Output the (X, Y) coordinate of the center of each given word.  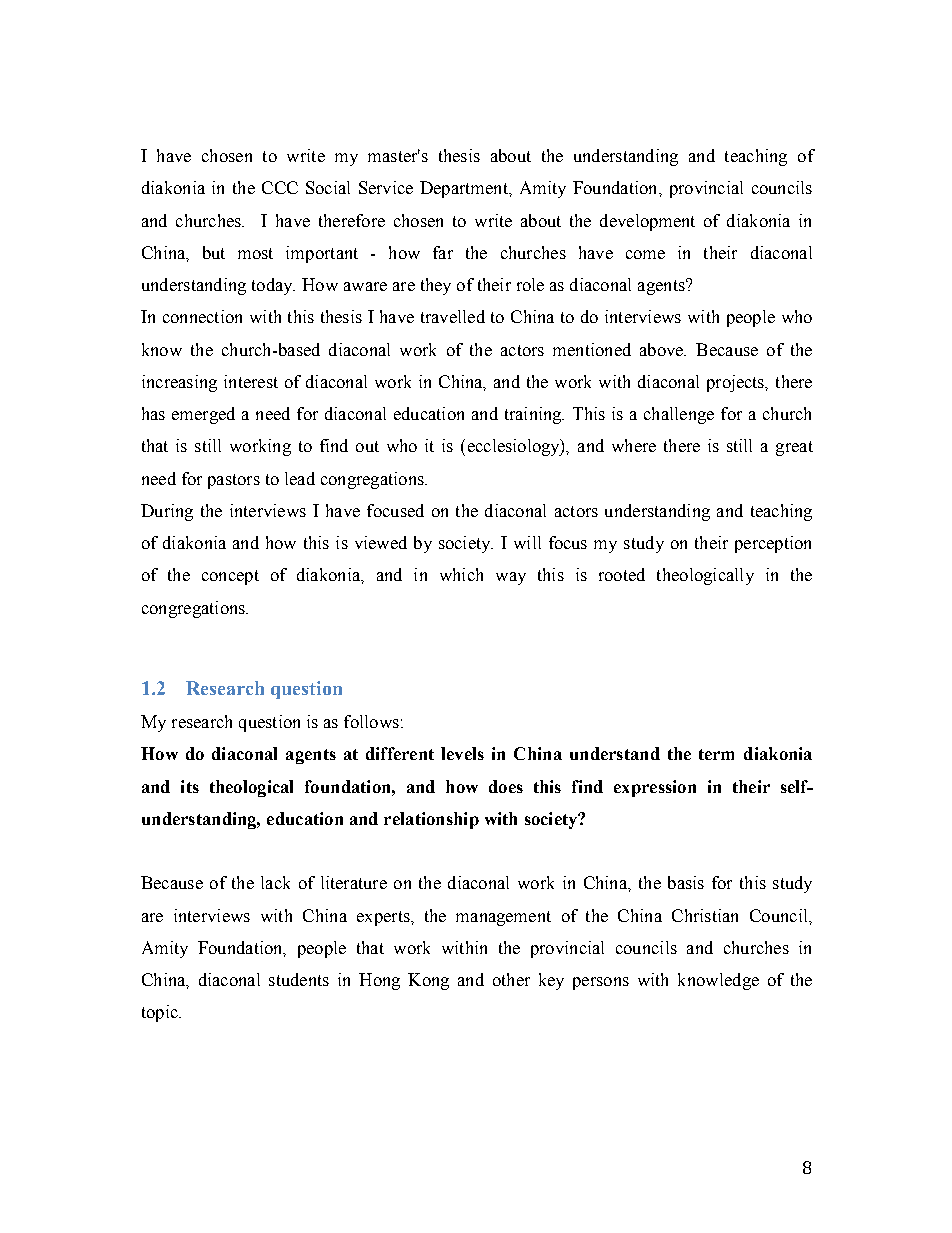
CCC (280, 187)
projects (737, 383)
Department (465, 189)
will (527, 542)
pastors (234, 481)
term (716, 754)
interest (251, 381)
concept (230, 577)
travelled (453, 316)
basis (686, 882)
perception (773, 544)
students (299, 979)
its (190, 786)
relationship (431, 820)
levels (462, 753)
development (647, 222)
